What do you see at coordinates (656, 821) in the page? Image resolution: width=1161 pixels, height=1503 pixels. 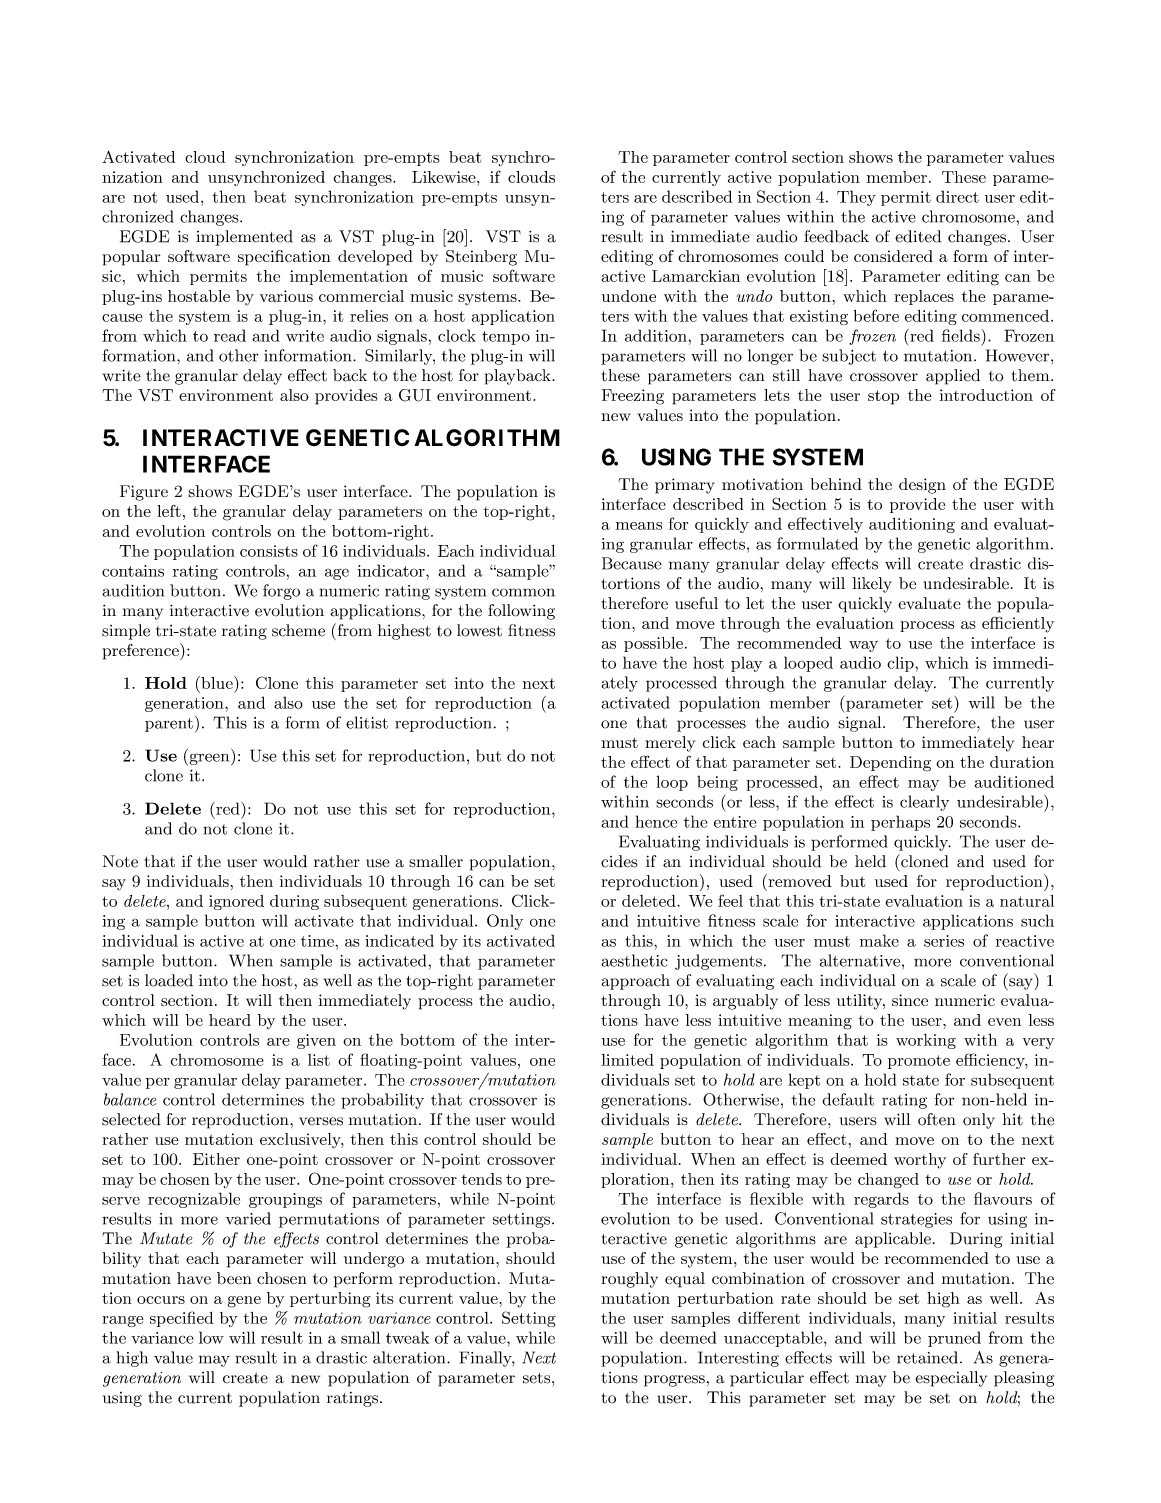 I see `hence` at bounding box center [656, 821].
